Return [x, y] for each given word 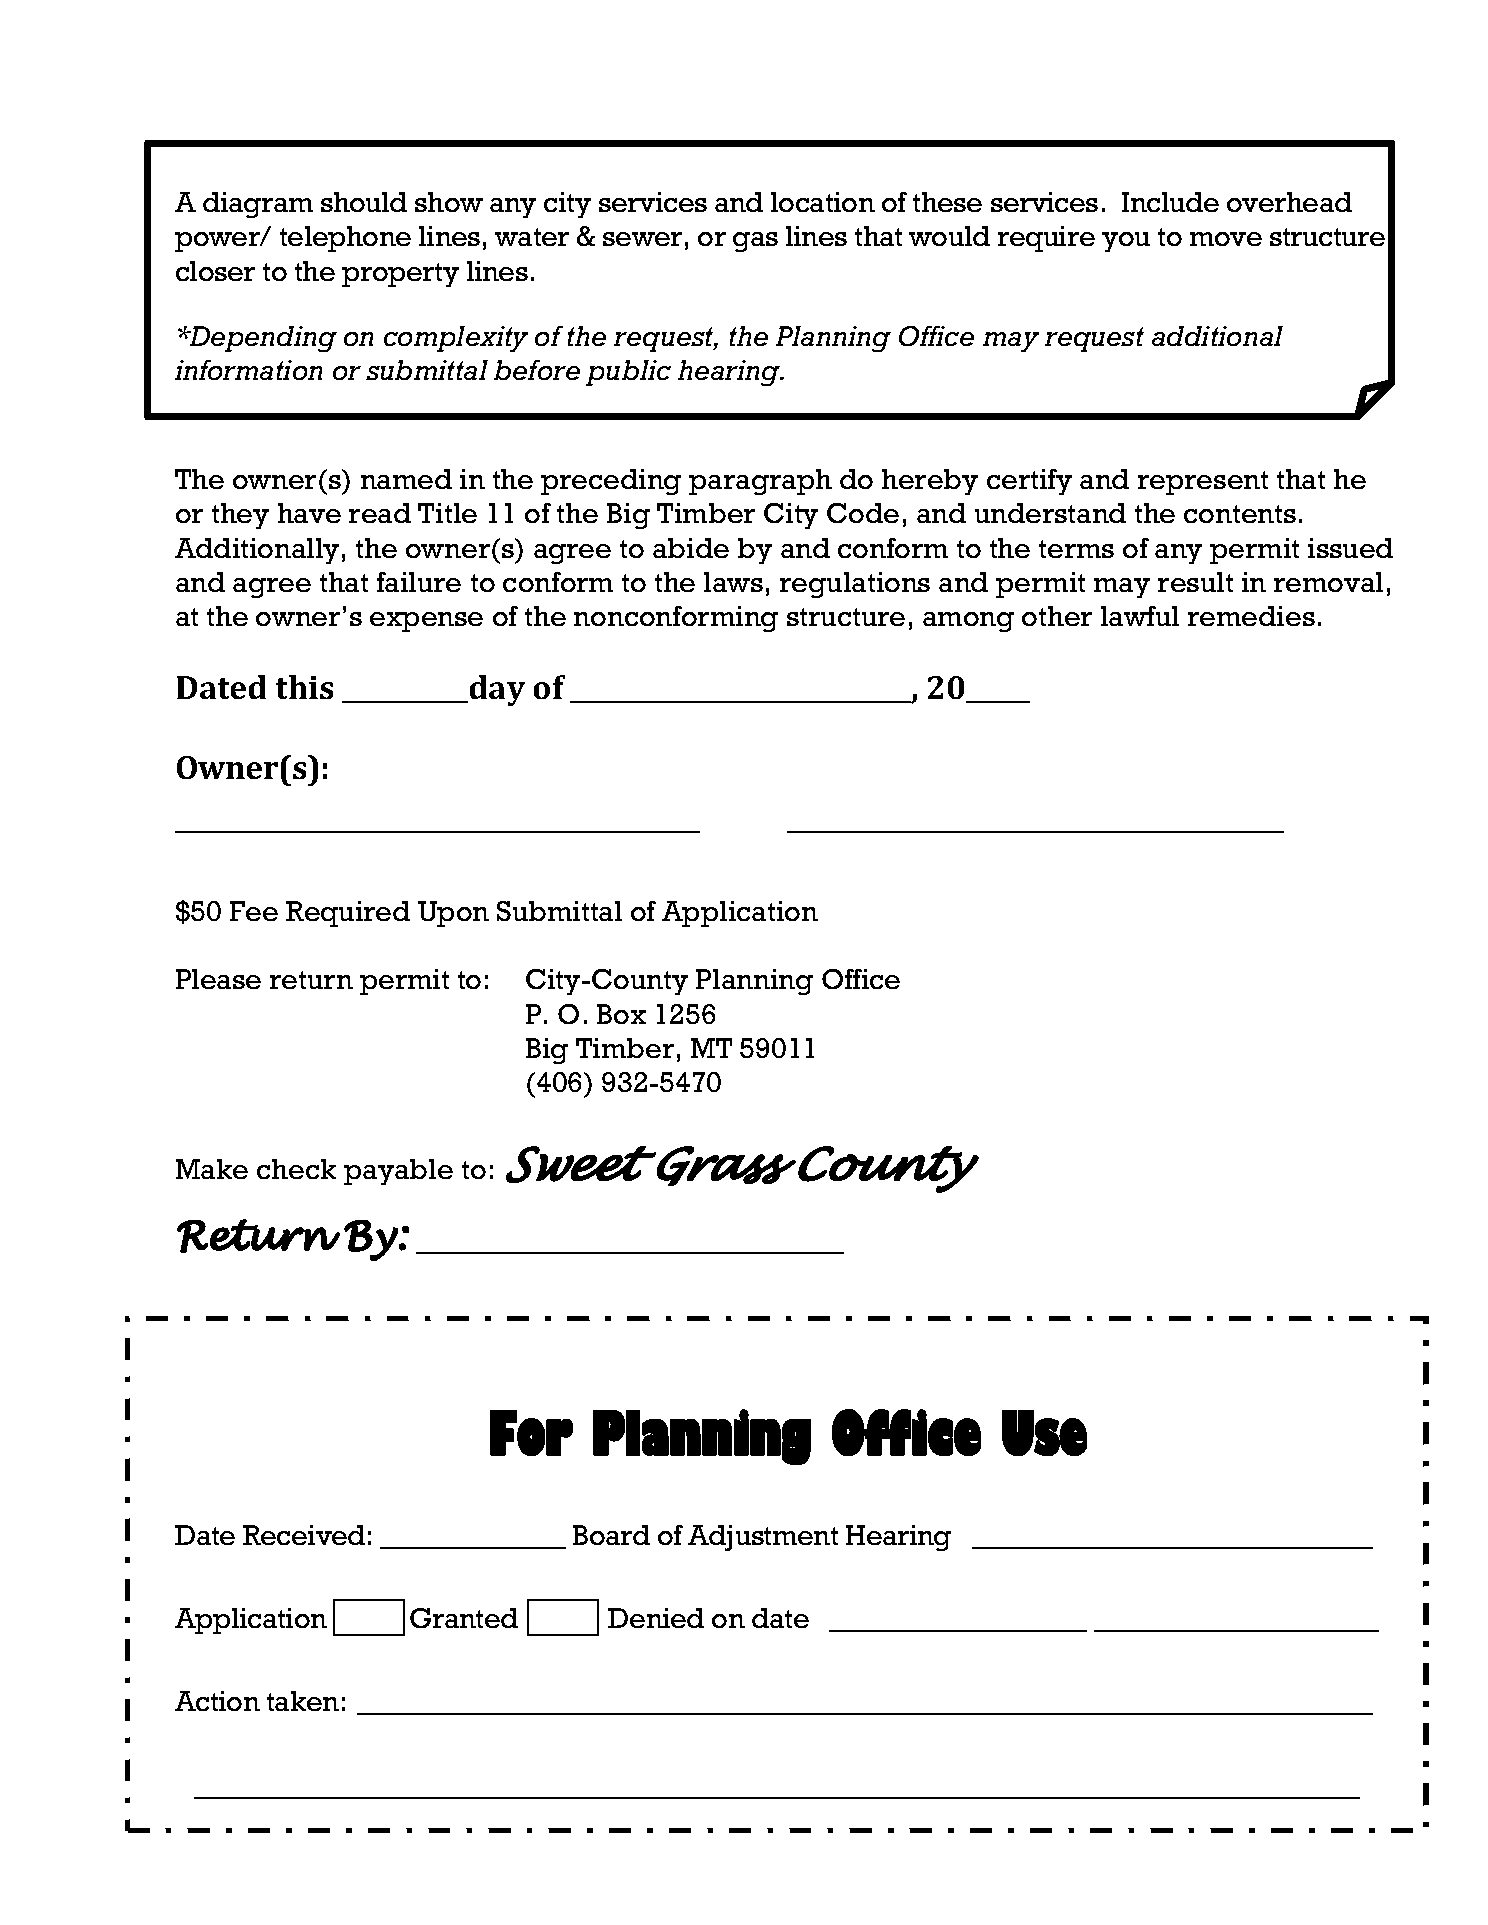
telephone [345, 239]
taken [303, 1701]
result [1195, 582]
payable [398, 1172]
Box [621, 1014]
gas [755, 242]
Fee [254, 911]
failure [419, 582]
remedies [1251, 616]
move [1226, 239]
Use [1044, 1433]
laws [733, 582]
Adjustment [763, 1538]
